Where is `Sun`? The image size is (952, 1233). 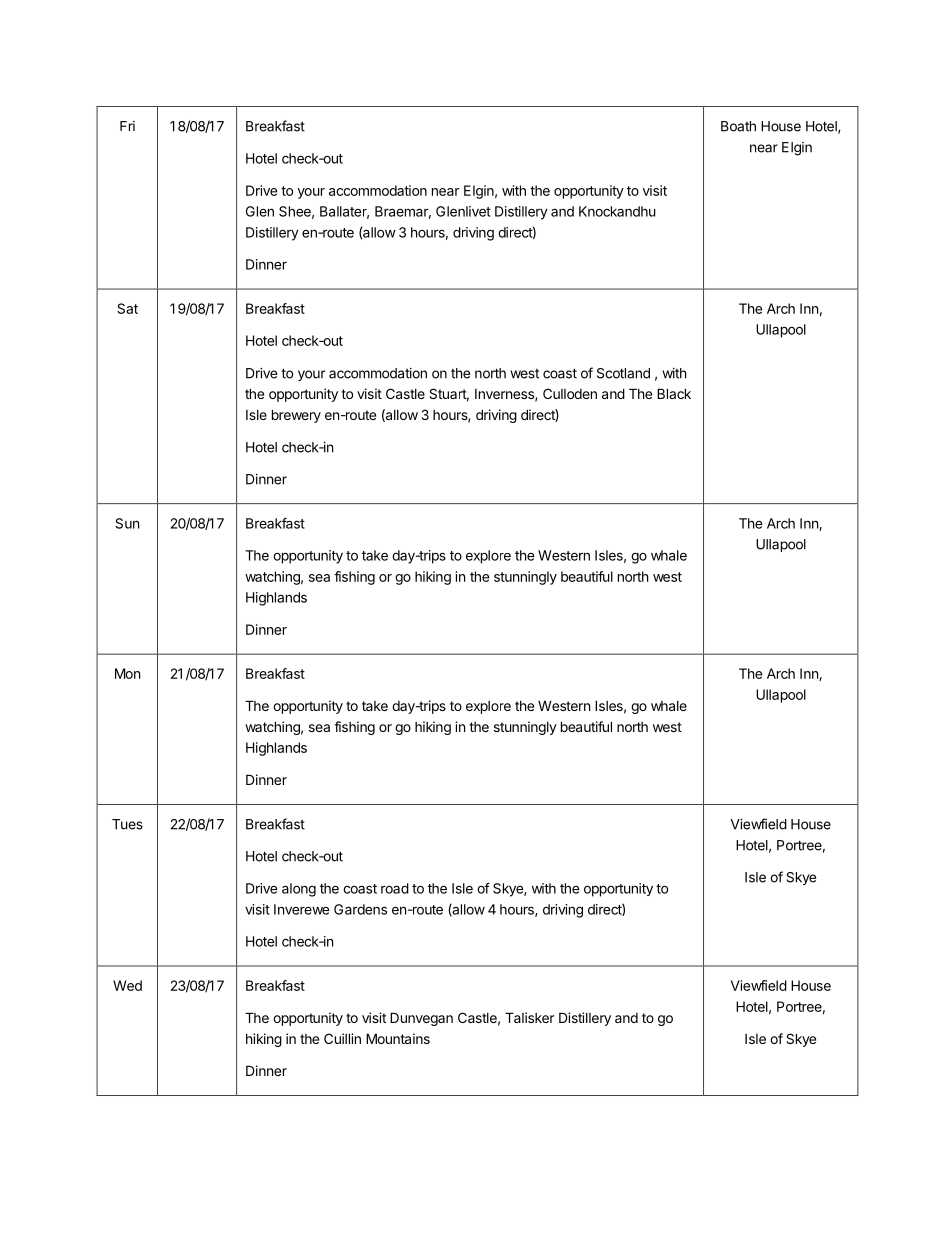 Sun is located at coordinates (127, 523).
